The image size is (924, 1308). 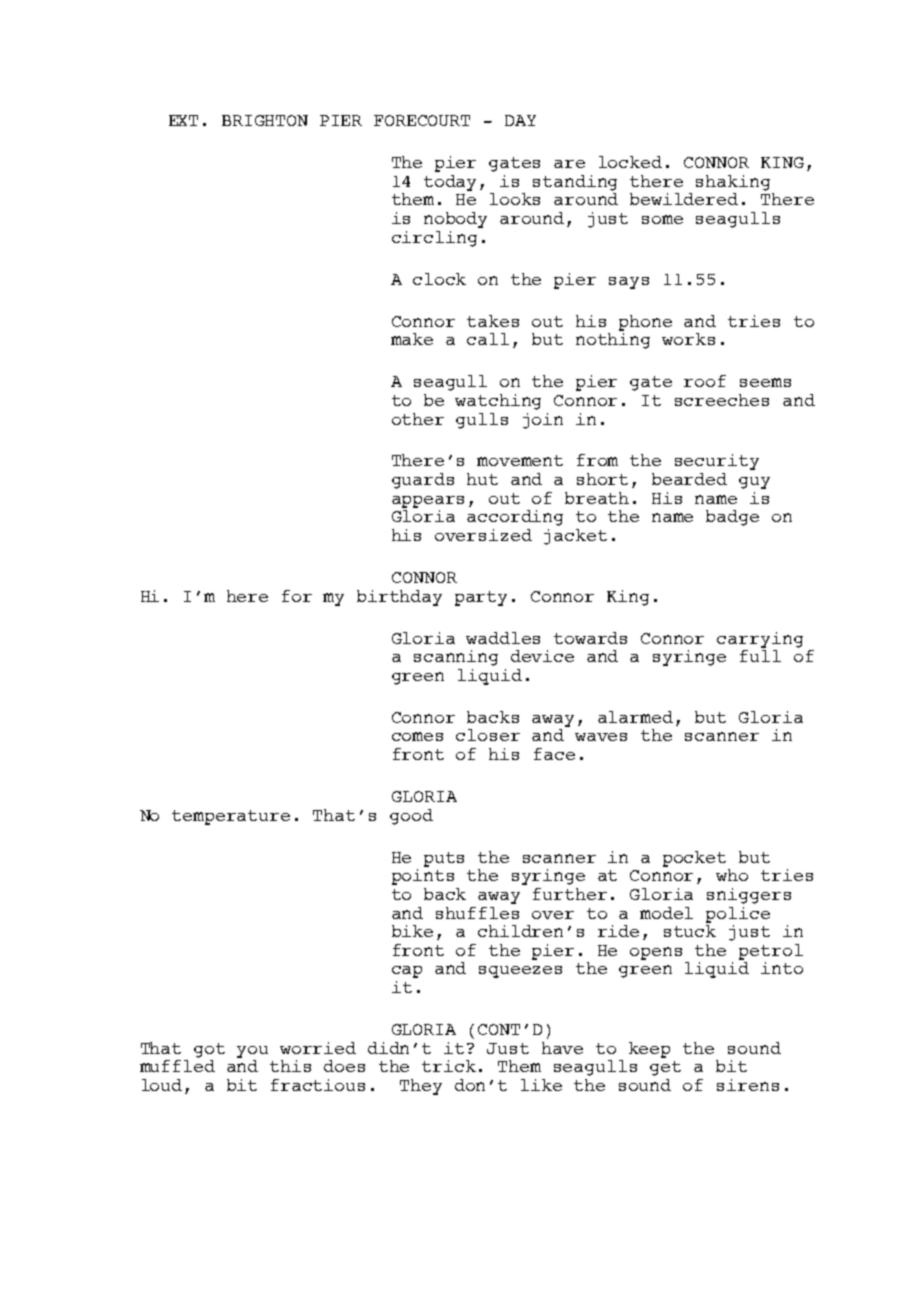 I want to click on BRIGHTON, so click(x=265, y=120).
